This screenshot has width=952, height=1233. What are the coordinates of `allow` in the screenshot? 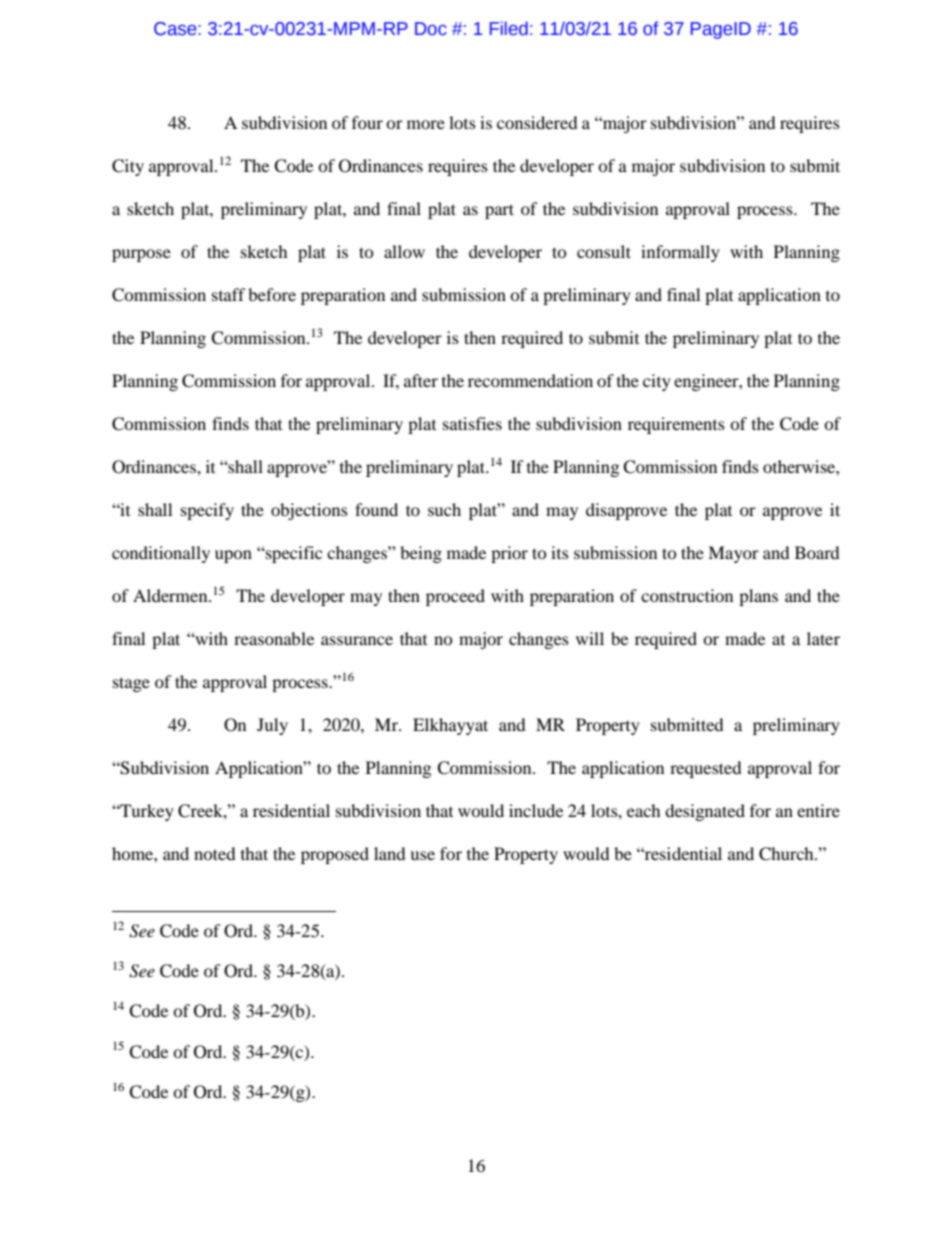 It's located at (404, 251).
